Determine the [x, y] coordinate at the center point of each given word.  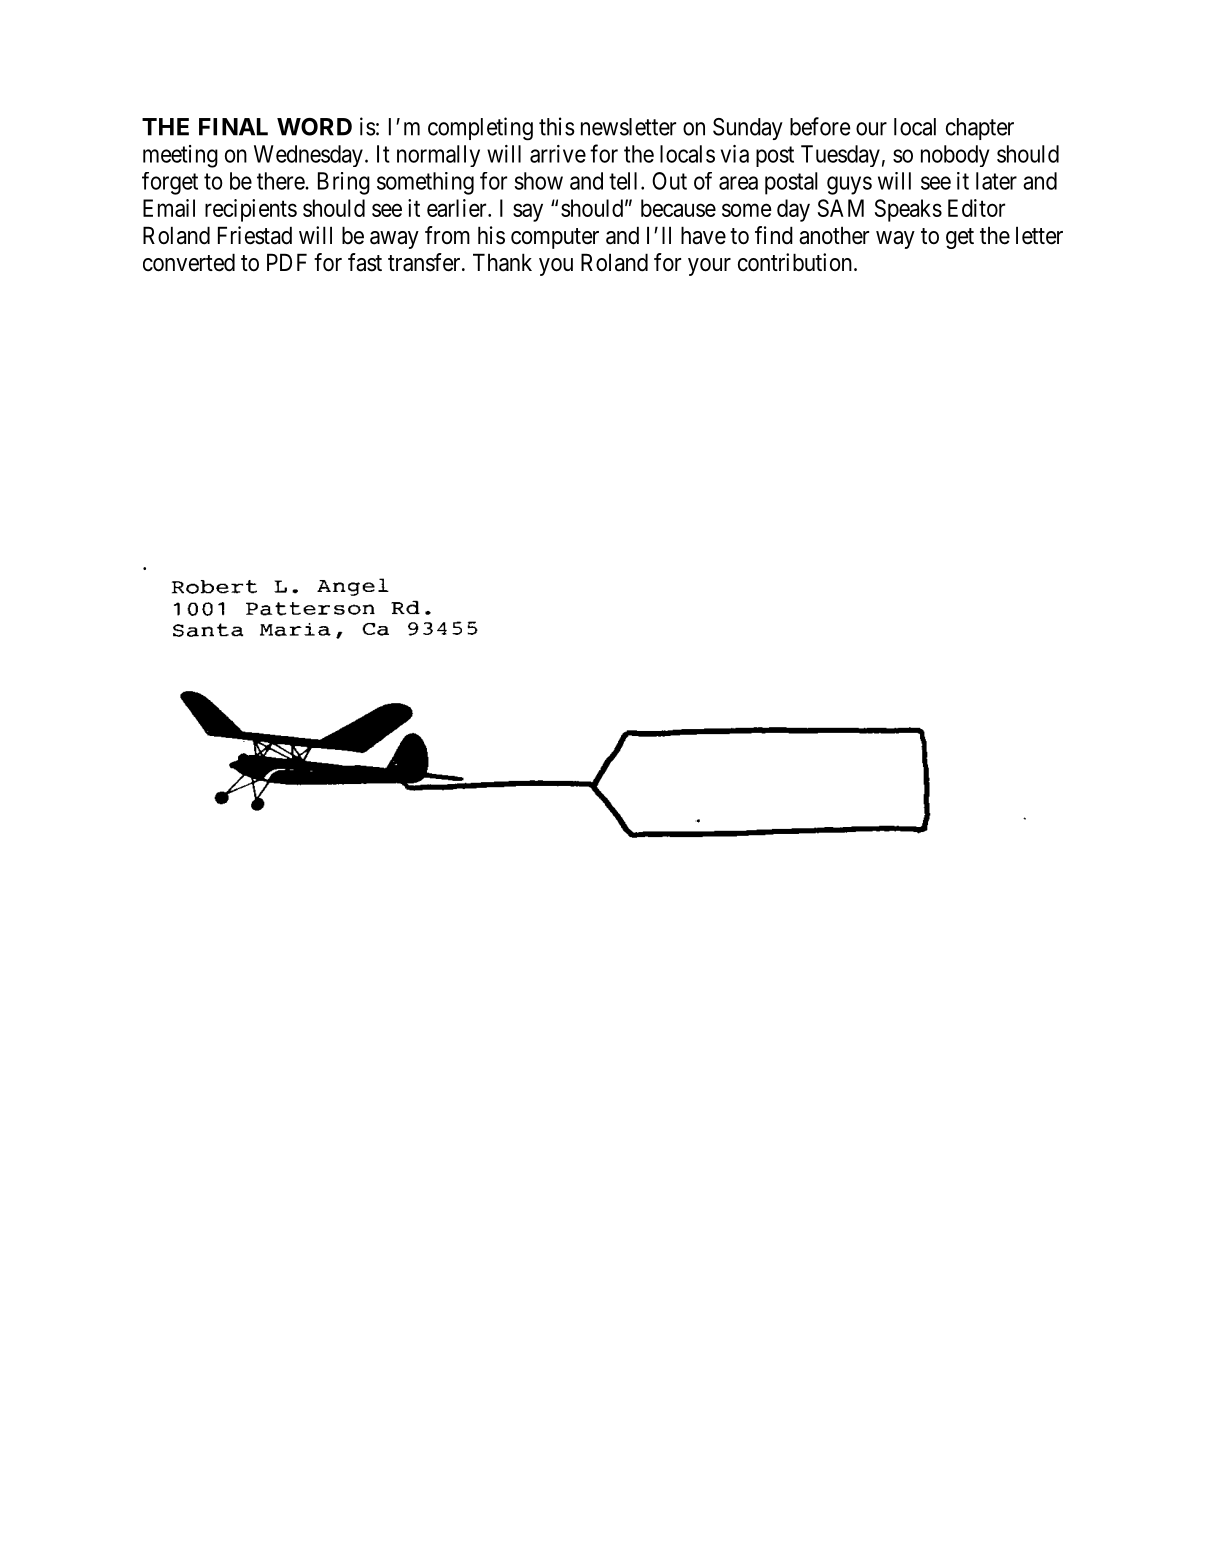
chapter [980, 129]
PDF [287, 262]
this [557, 126]
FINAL [233, 127]
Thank [502, 262]
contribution [795, 262]
